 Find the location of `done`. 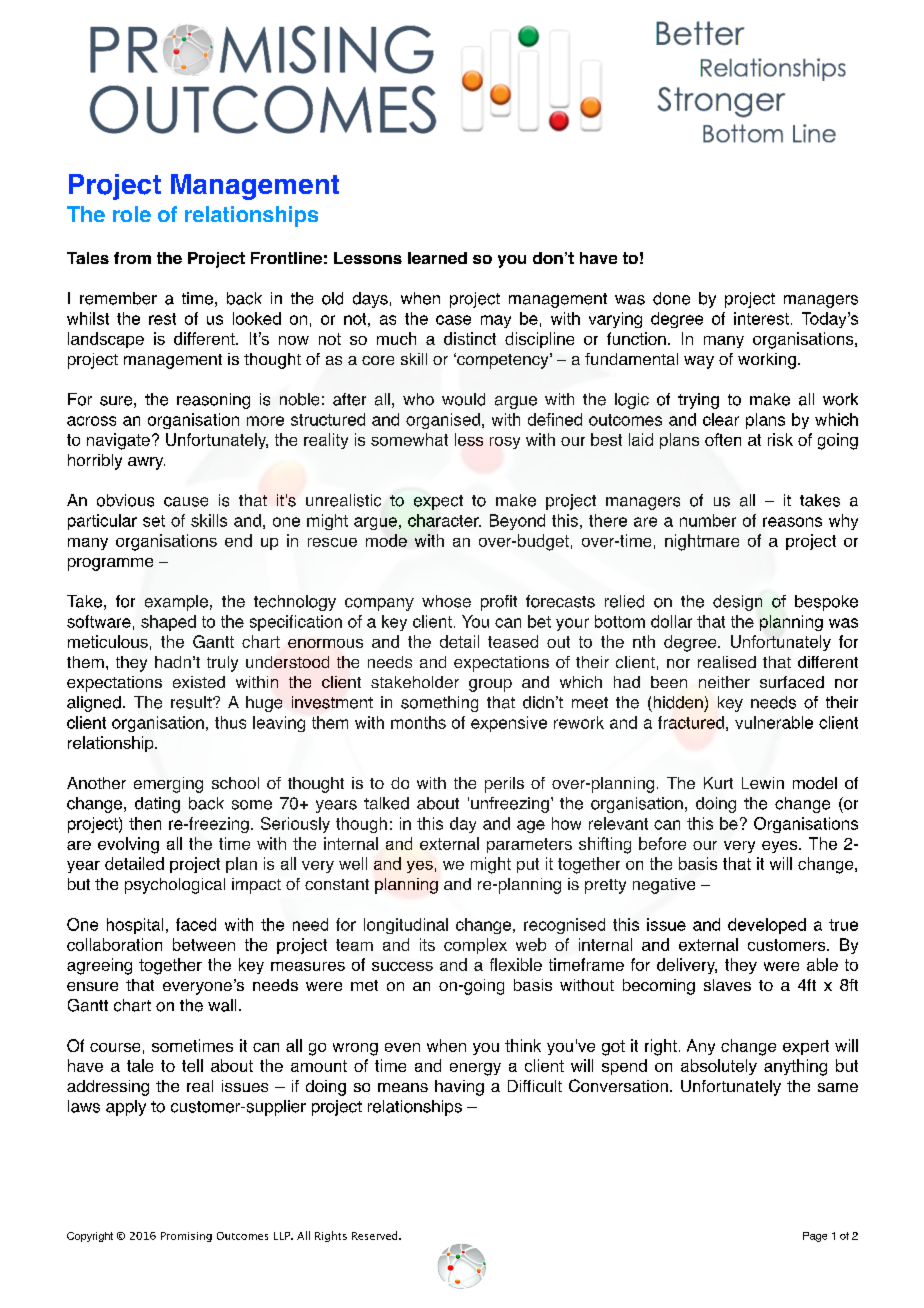

done is located at coordinates (671, 298).
